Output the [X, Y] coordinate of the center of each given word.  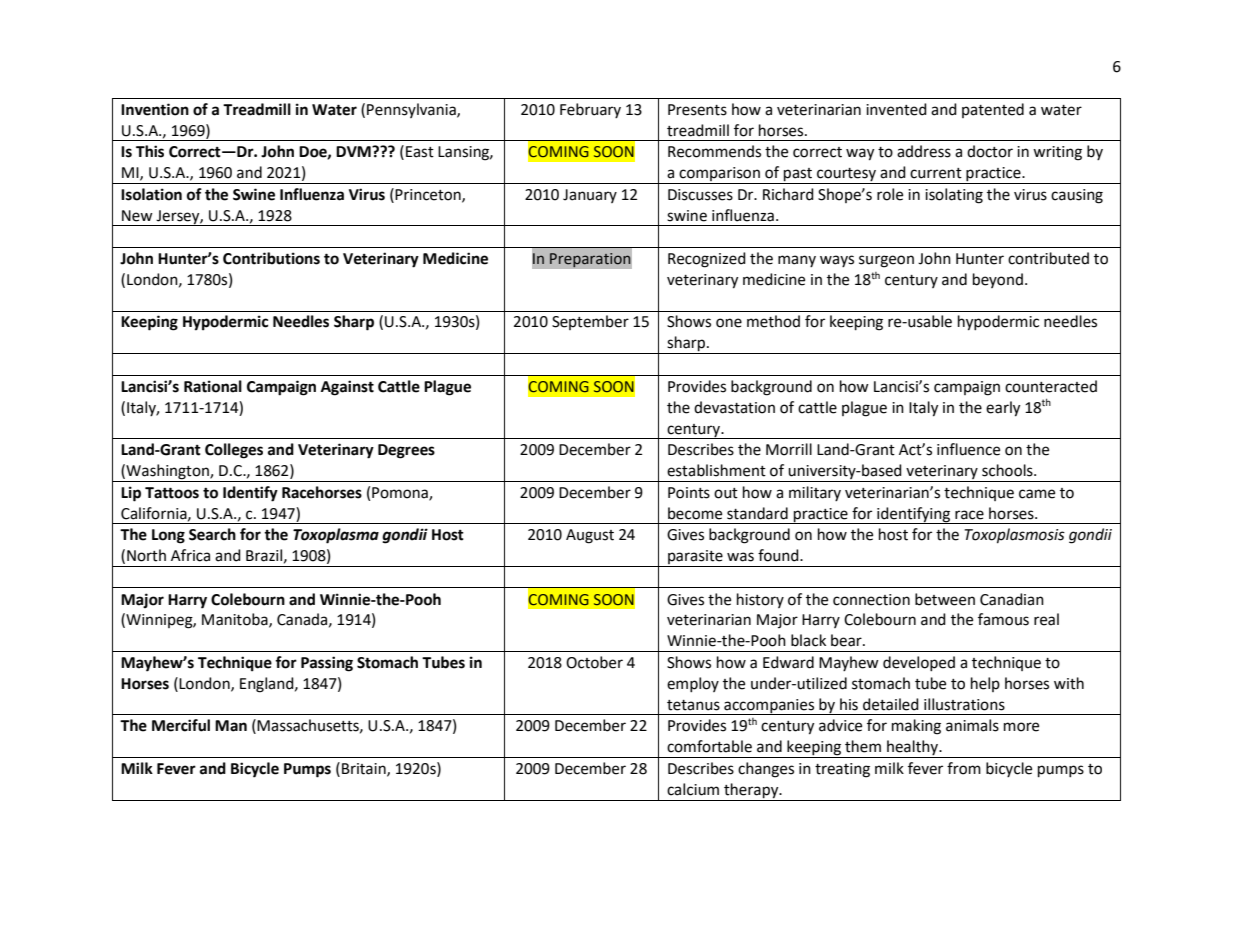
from [964, 768]
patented [993, 110]
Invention [155, 109]
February [590, 110]
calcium [693, 789]
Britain [365, 769]
